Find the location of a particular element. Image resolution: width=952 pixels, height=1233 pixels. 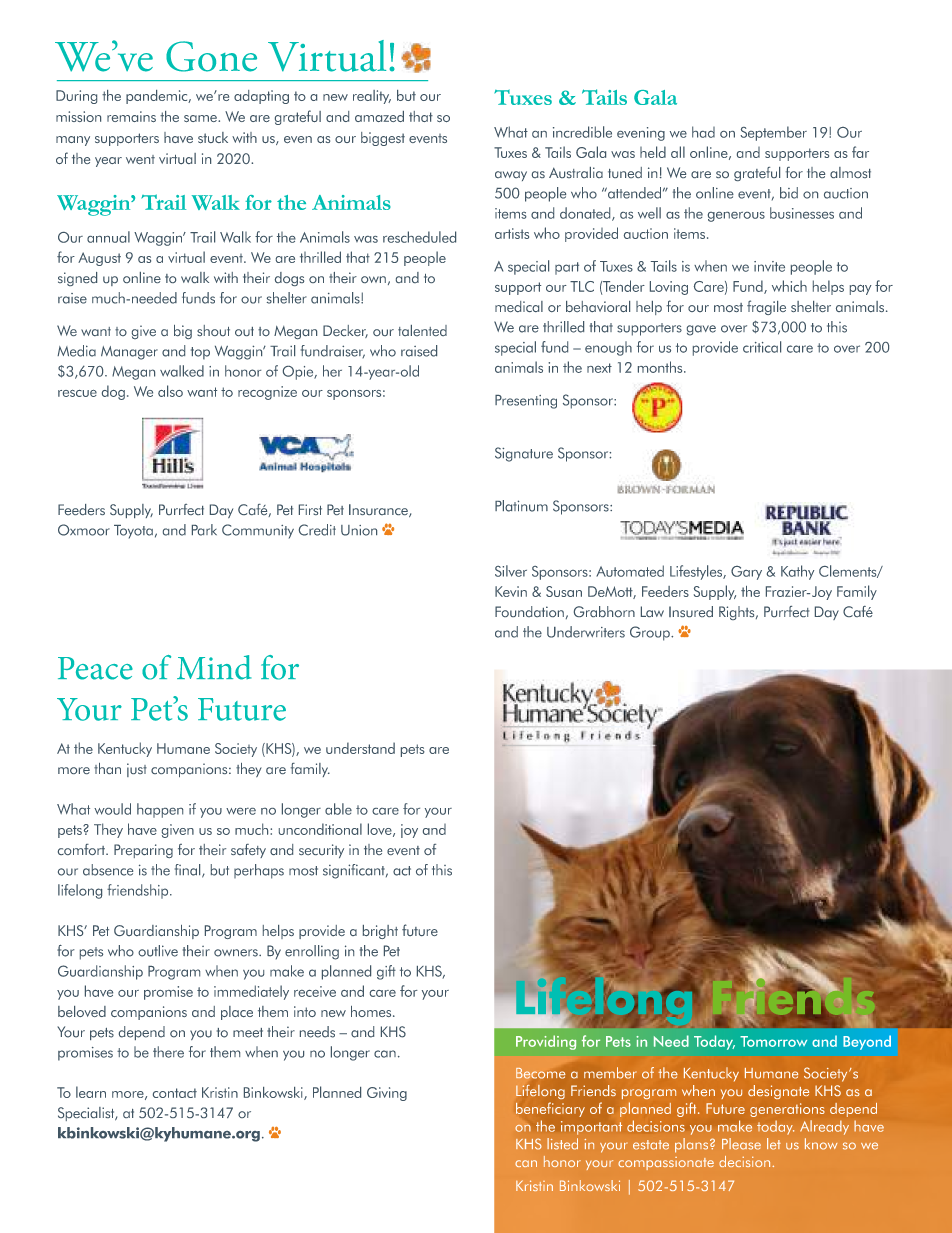

Mind is located at coordinates (214, 667).
